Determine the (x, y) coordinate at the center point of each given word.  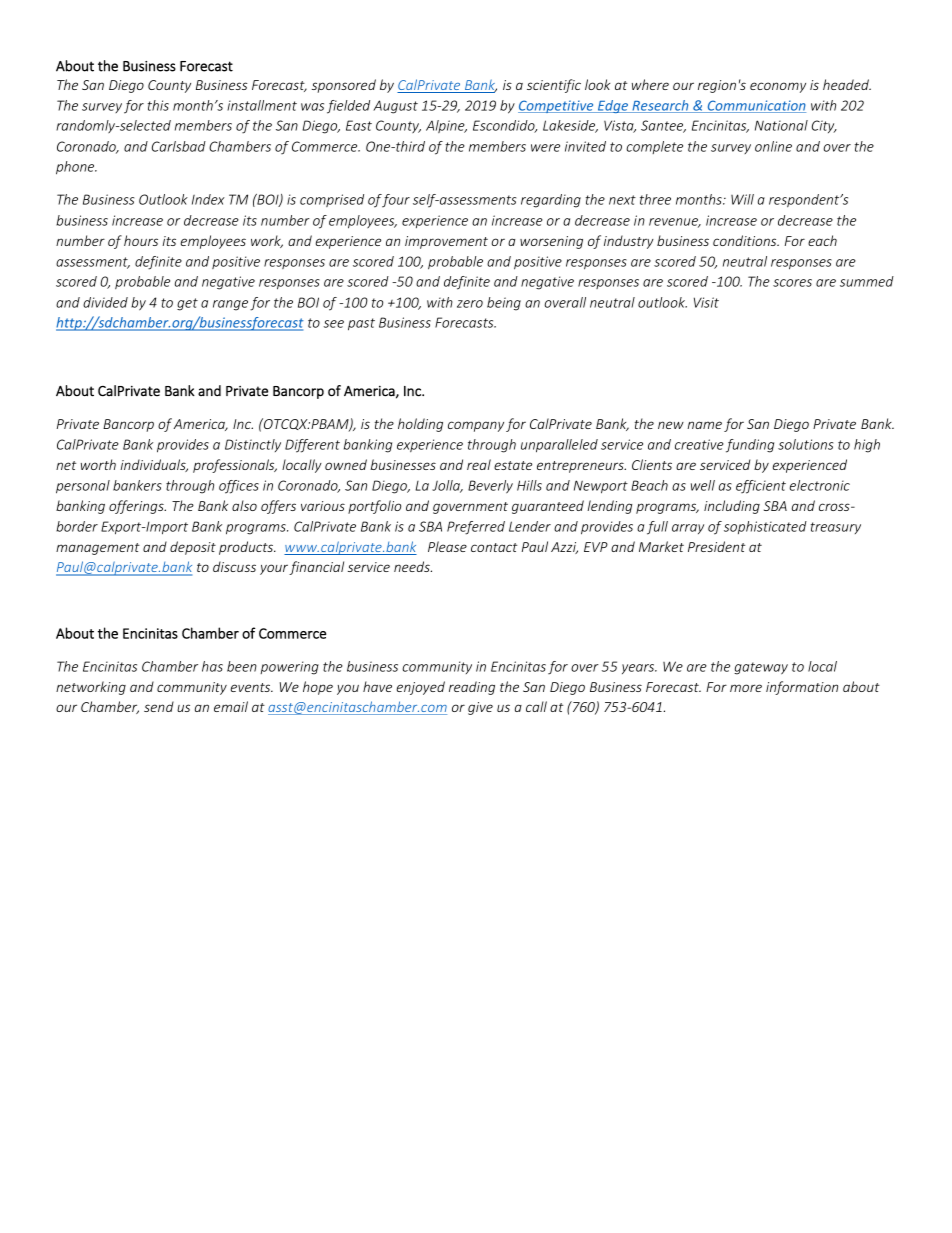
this (158, 105)
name (704, 425)
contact (494, 547)
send (159, 706)
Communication (755, 106)
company (476, 426)
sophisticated (765, 527)
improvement (446, 242)
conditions (746, 240)
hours (141, 240)
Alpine (446, 126)
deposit (193, 548)
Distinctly (253, 445)
